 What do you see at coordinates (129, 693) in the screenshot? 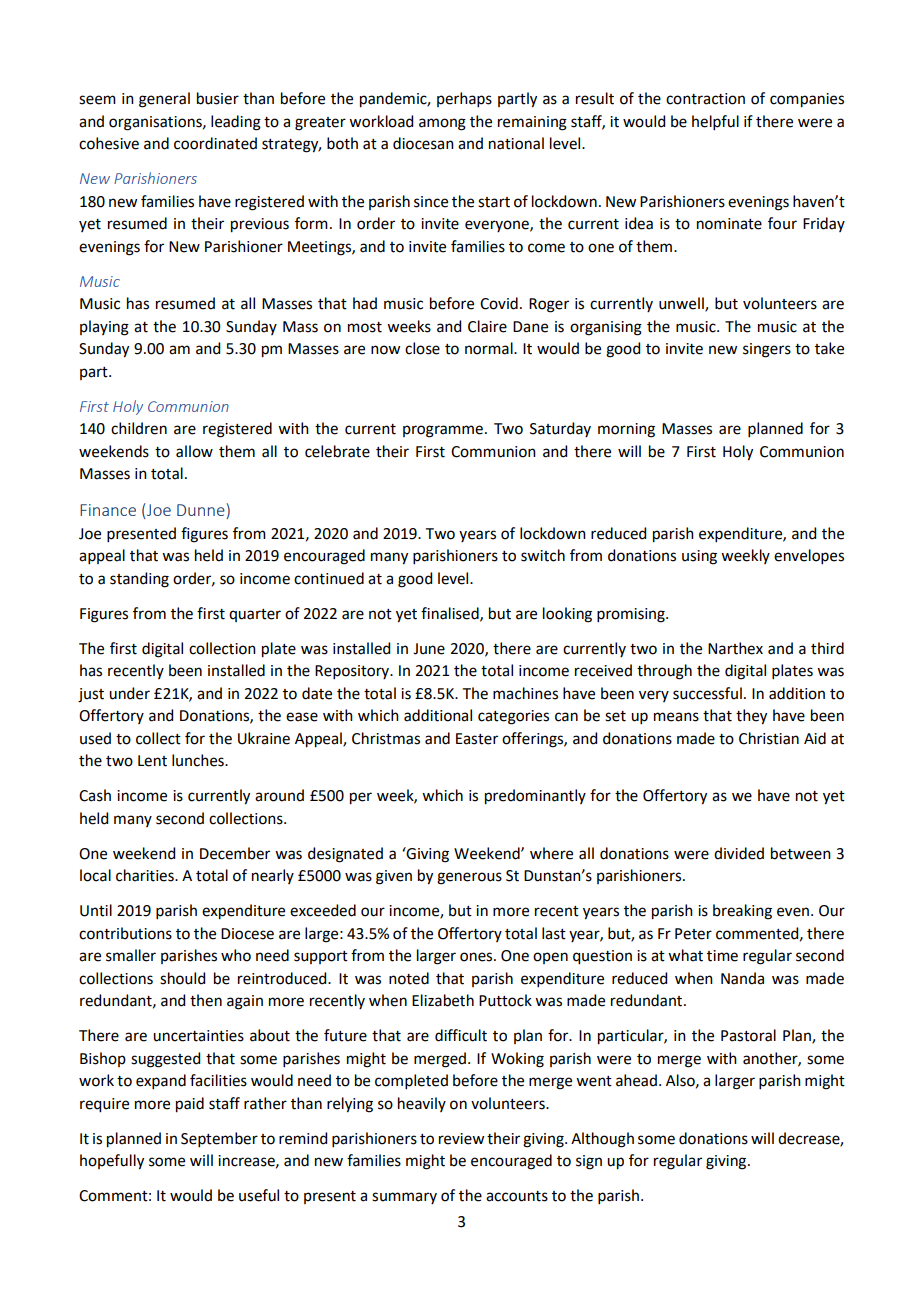
I see `under` at bounding box center [129, 693].
